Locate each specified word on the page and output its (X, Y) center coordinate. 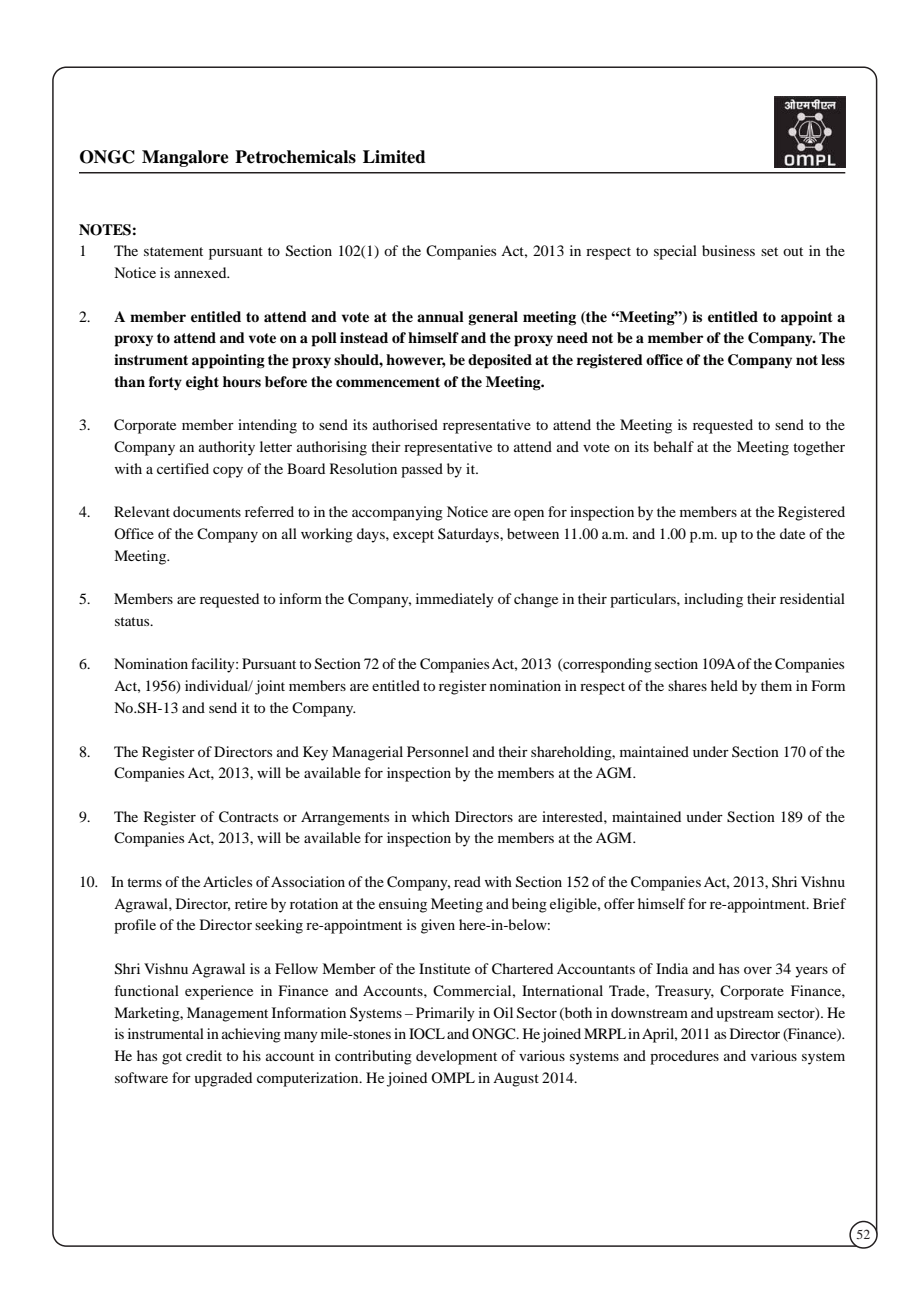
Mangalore (185, 158)
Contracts (248, 817)
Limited (394, 157)
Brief (829, 903)
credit (204, 1055)
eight (202, 383)
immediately (455, 600)
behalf (673, 446)
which (431, 816)
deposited (500, 361)
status (133, 621)
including (713, 600)
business (728, 250)
